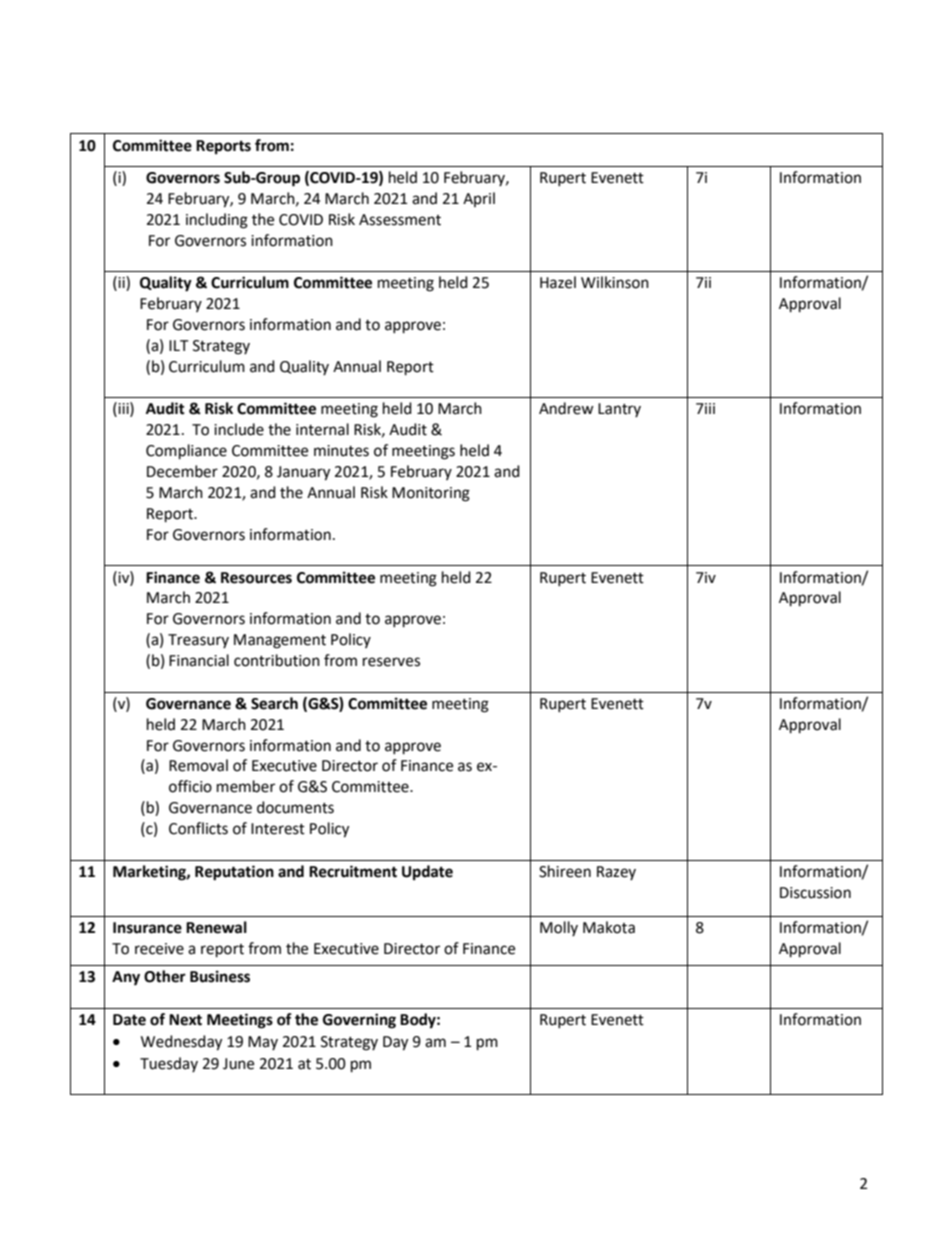  Describe the element at coordinates (181, 1043) in the document. I see `Wednesday` at that location.
